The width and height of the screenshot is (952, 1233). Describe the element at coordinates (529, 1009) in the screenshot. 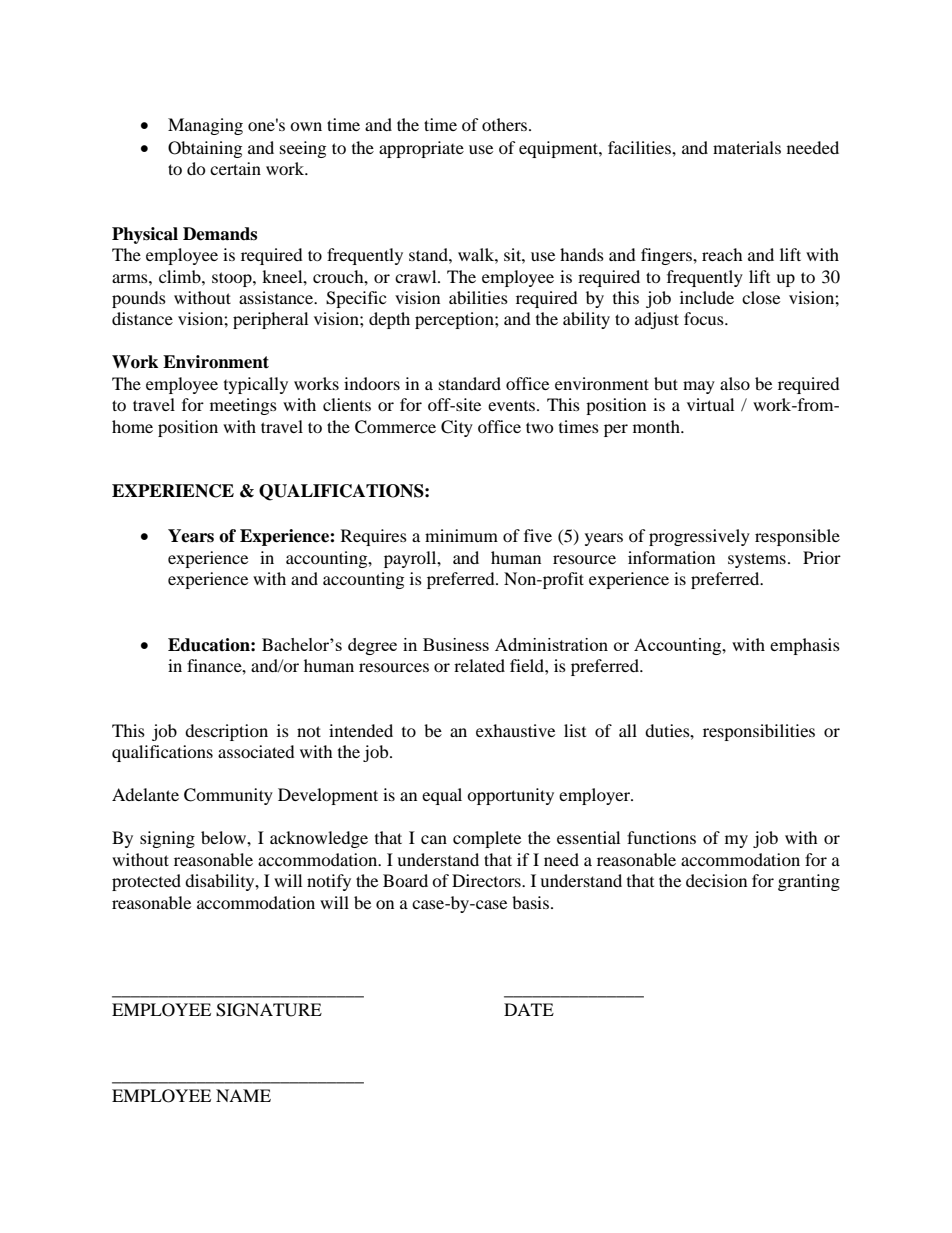

I see `DATE` at that location.
